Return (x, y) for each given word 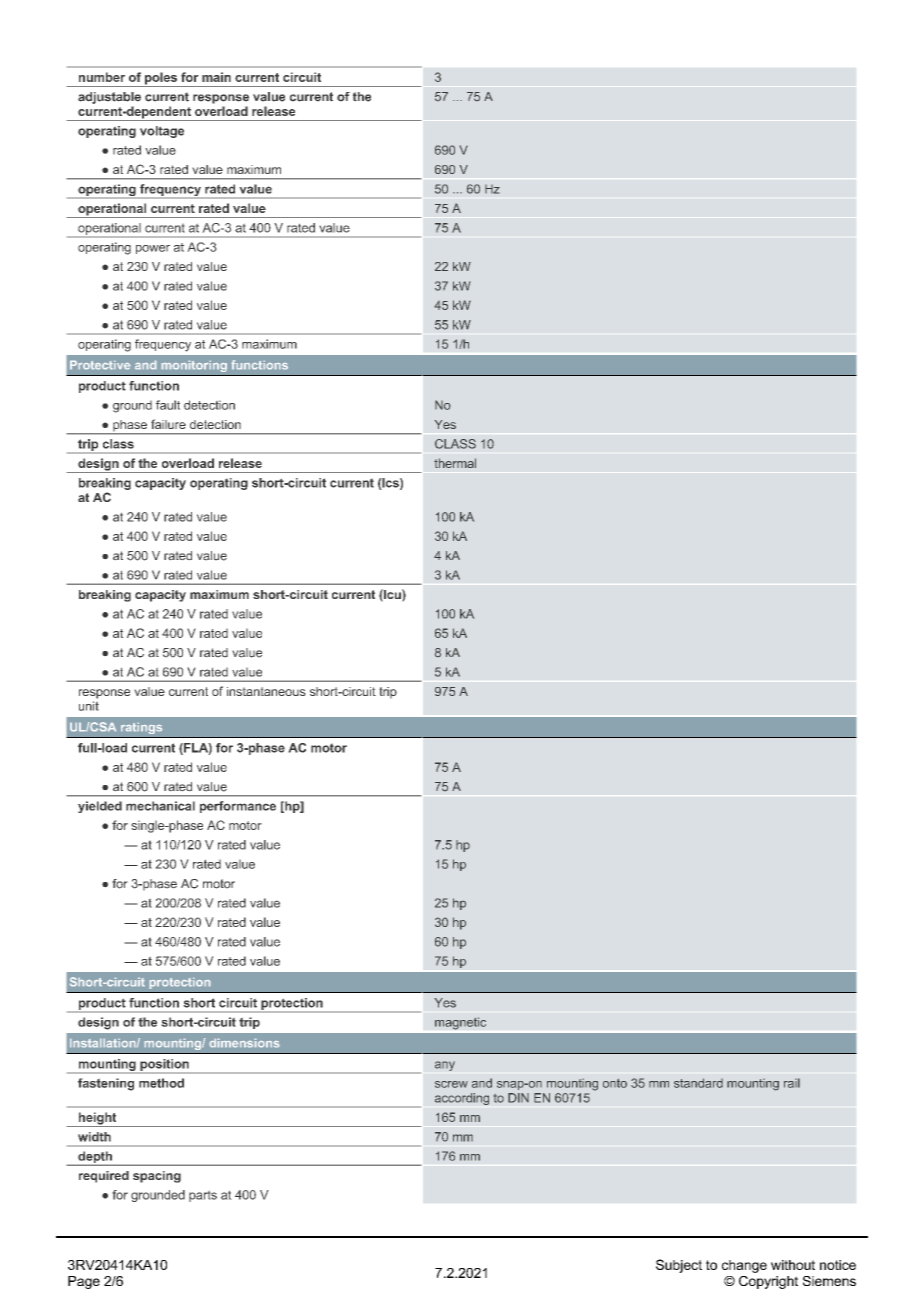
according (462, 1099)
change (744, 1266)
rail (792, 1083)
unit (89, 706)
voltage (162, 132)
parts (203, 1196)
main (216, 77)
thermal (455, 463)
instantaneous (266, 691)
